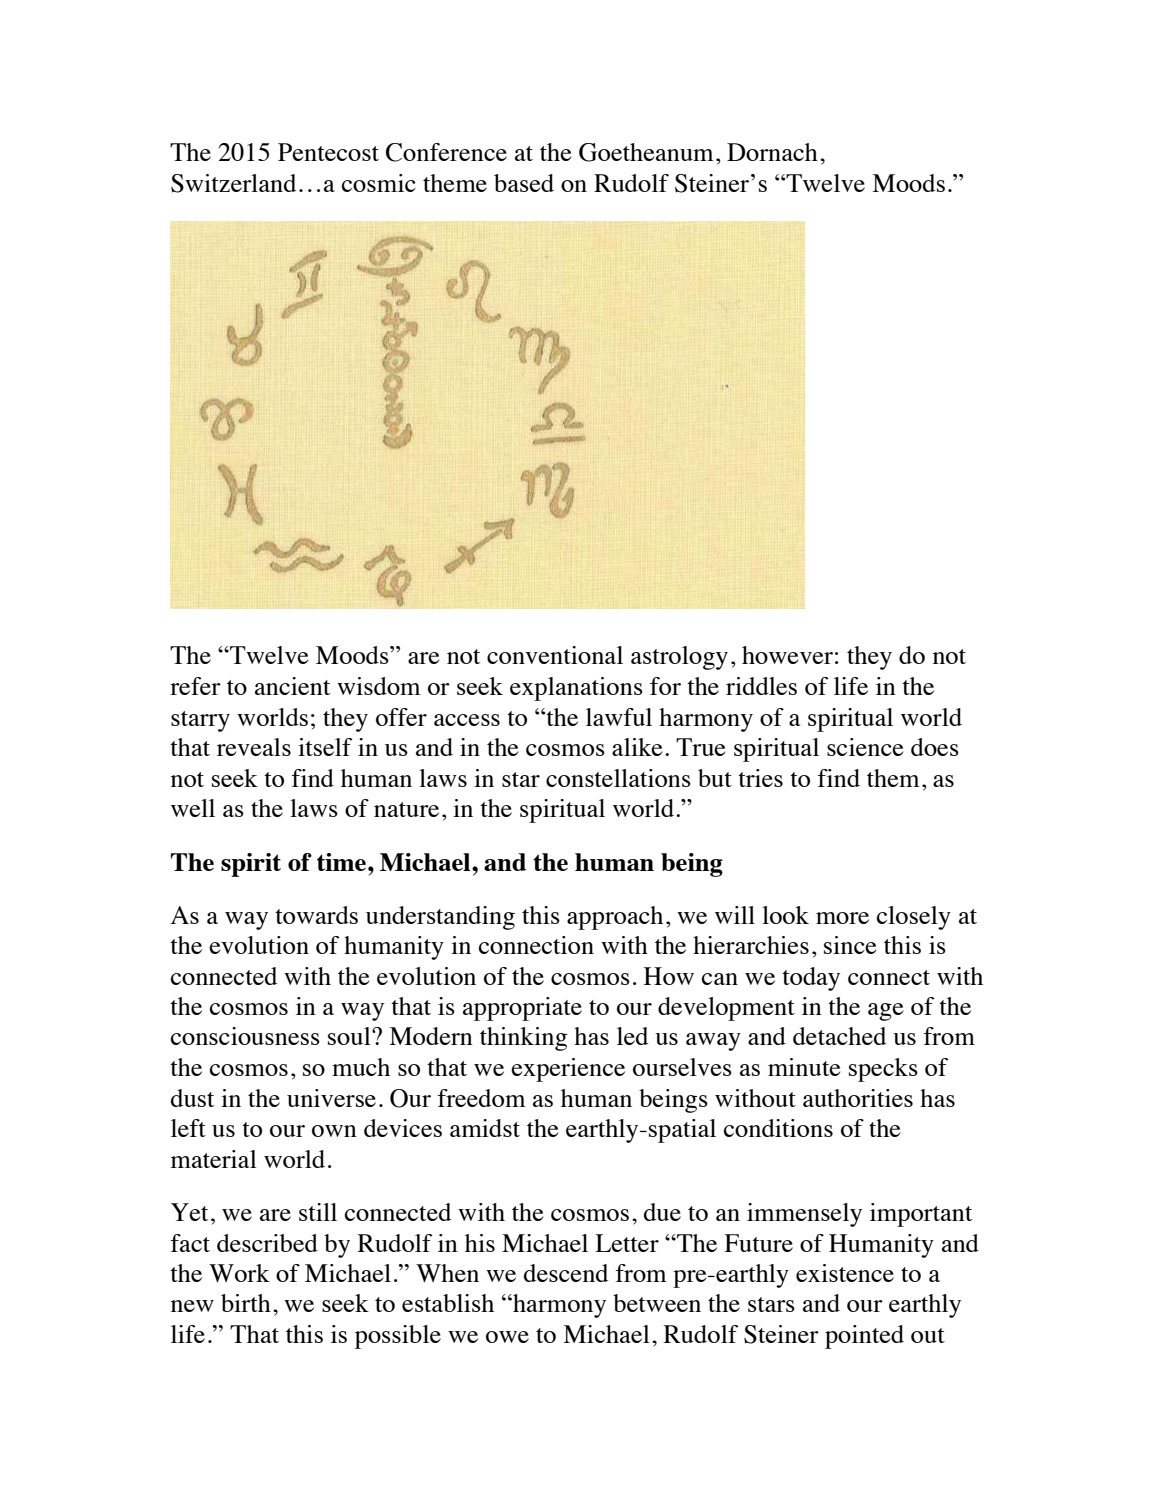 The image size is (1156, 1495). I want to click on Conference, so click(446, 152).
